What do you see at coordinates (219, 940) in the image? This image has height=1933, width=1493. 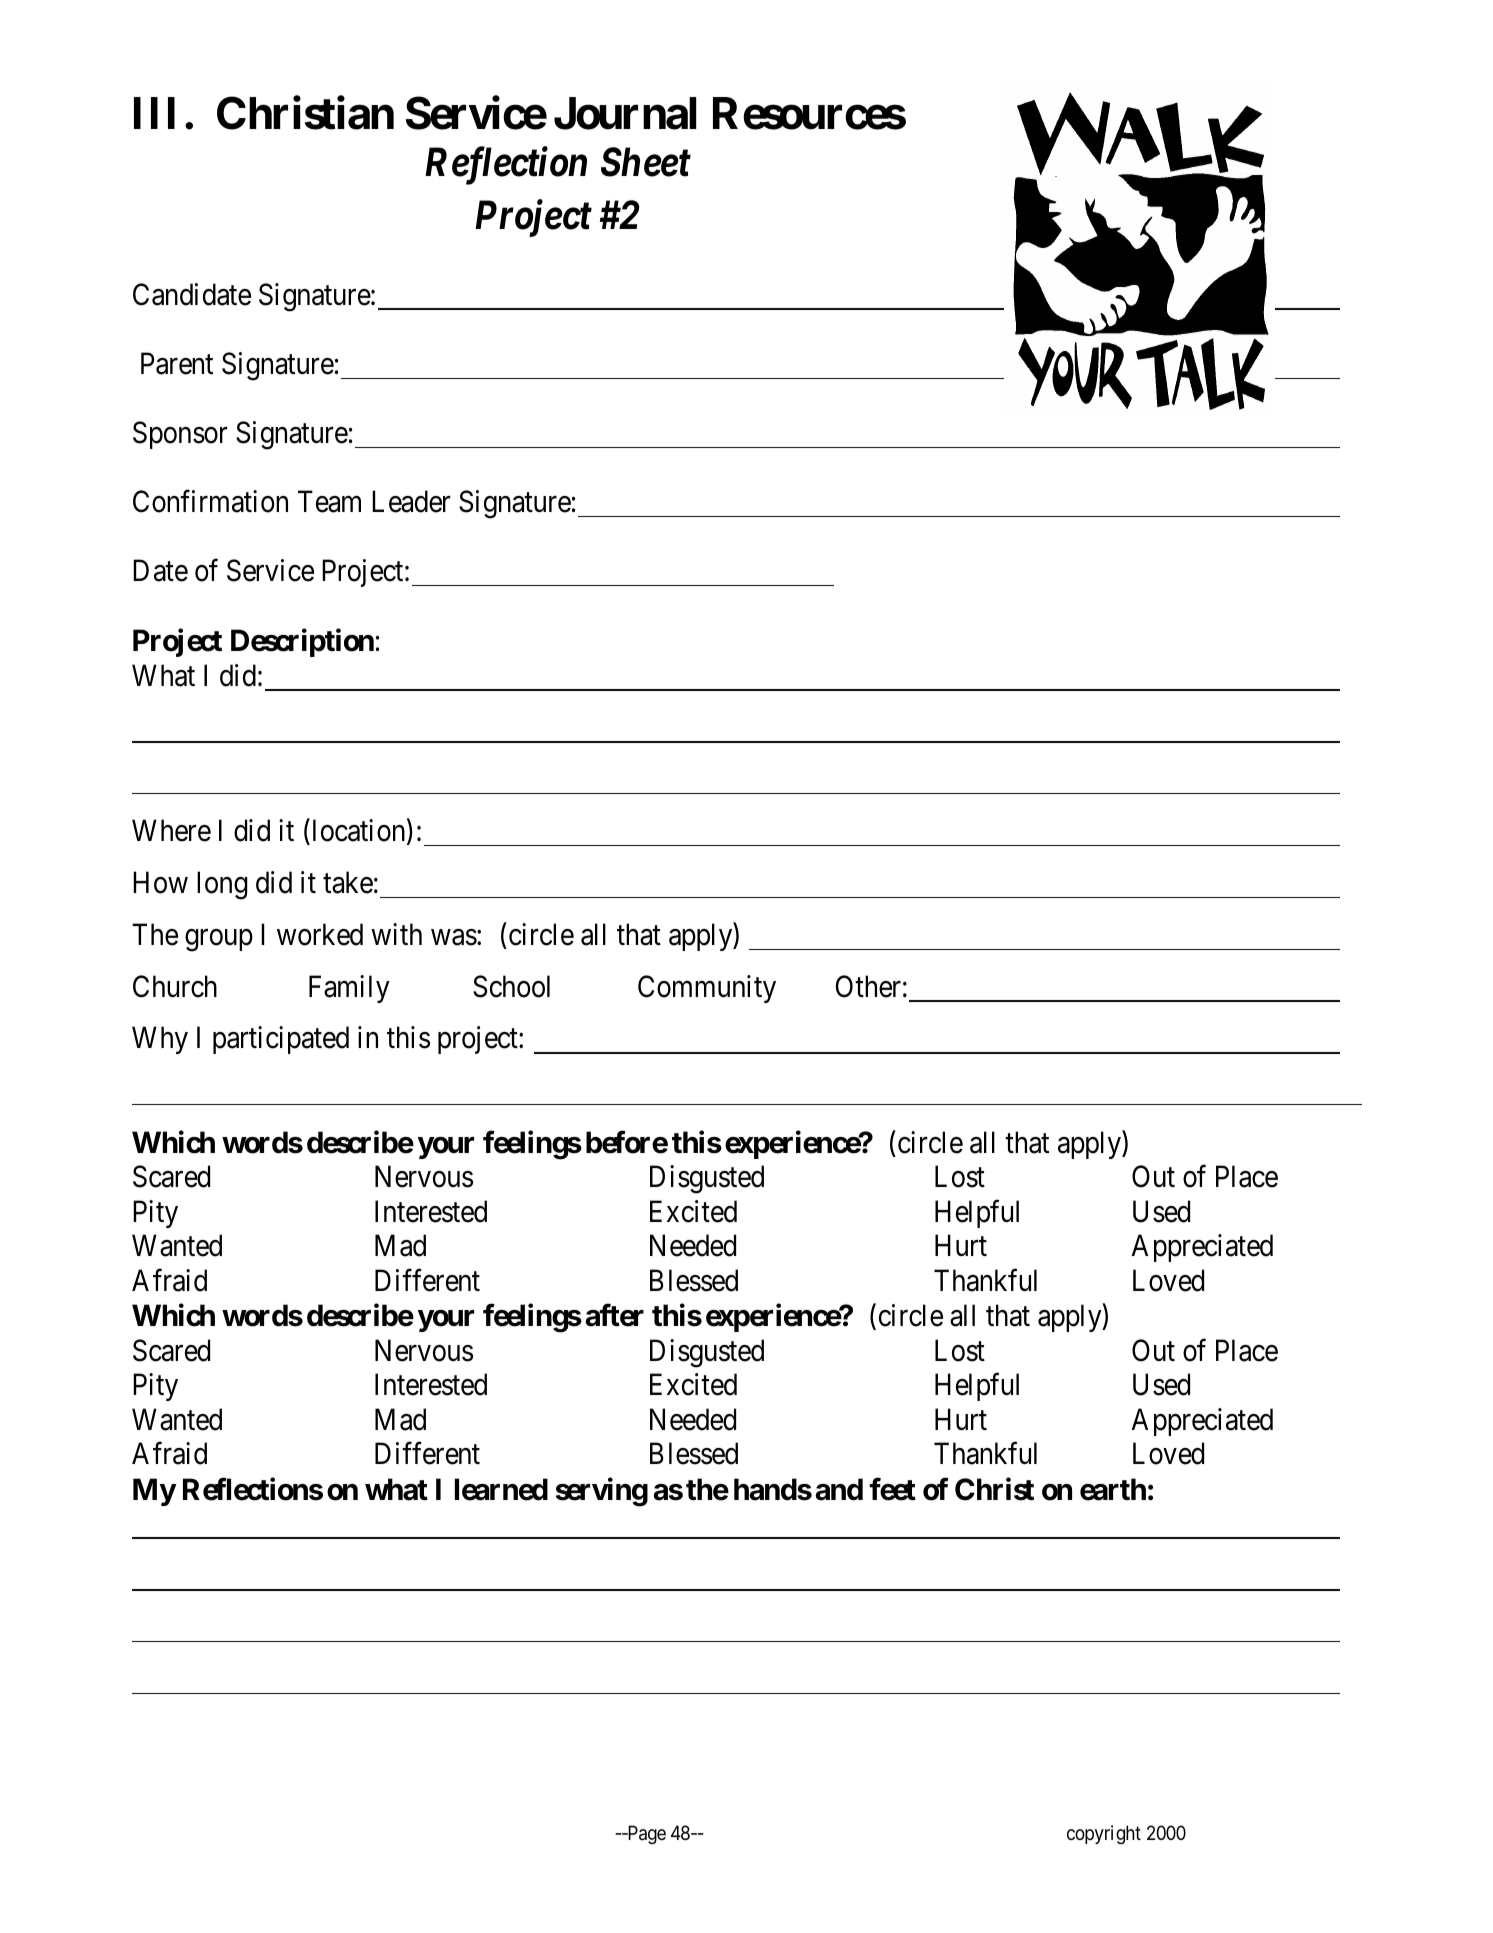 I see `group` at bounding box center [219, 940].
